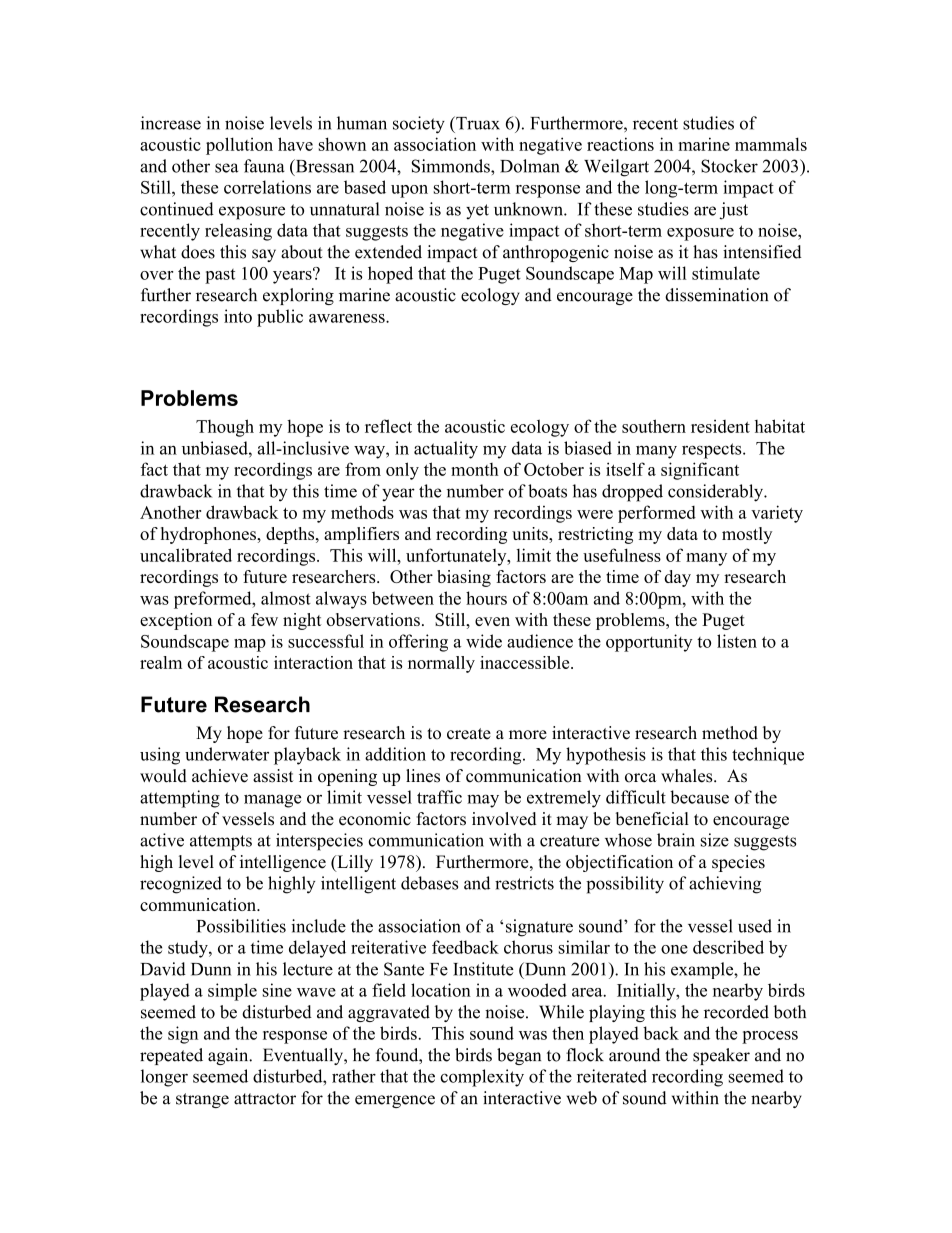  What do you see at coordinates (729, 166) in the document?
I see `Stocker` at bounding box center [729, 166].
